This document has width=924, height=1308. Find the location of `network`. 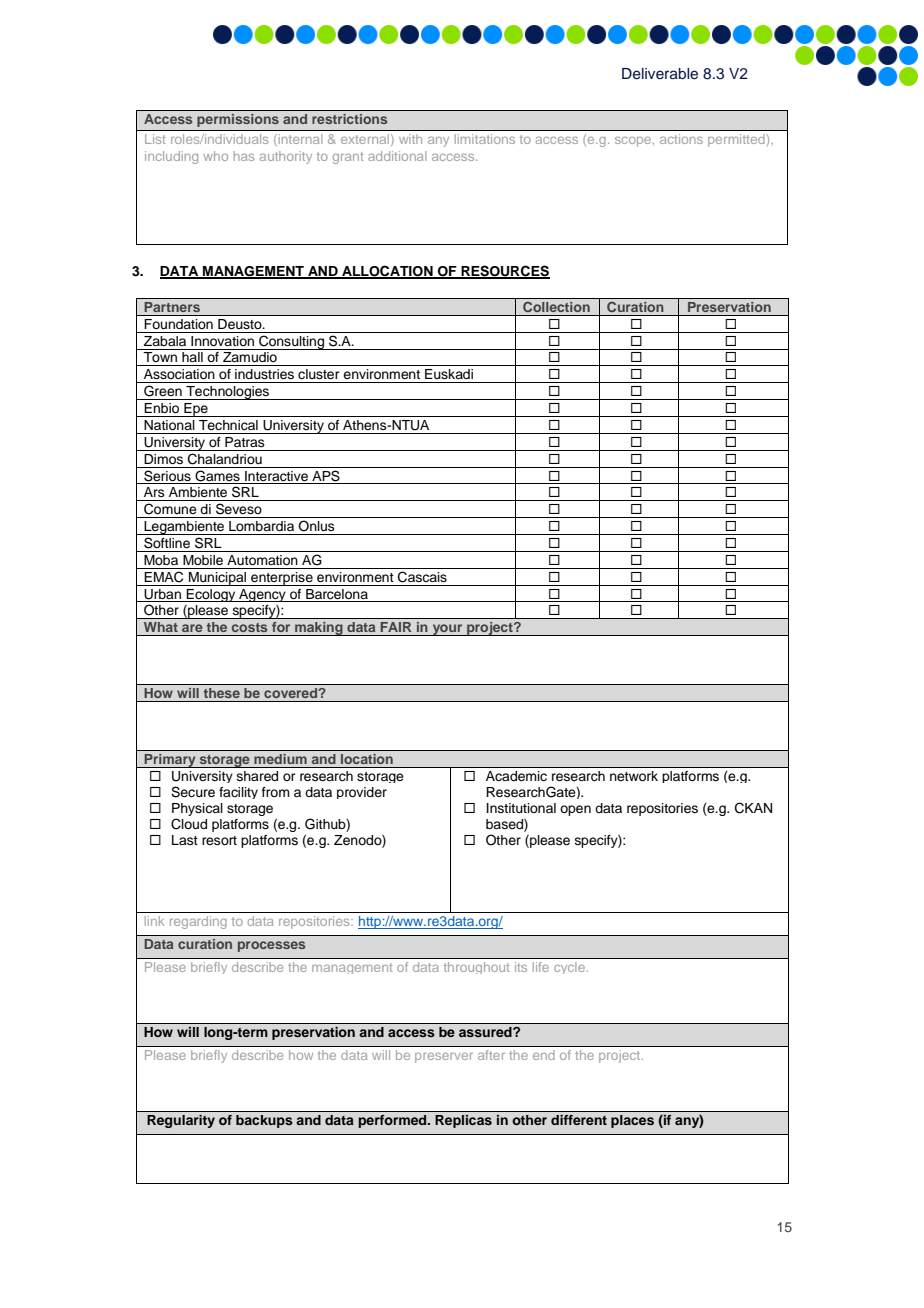

network is located at coordinates (634, 776).
